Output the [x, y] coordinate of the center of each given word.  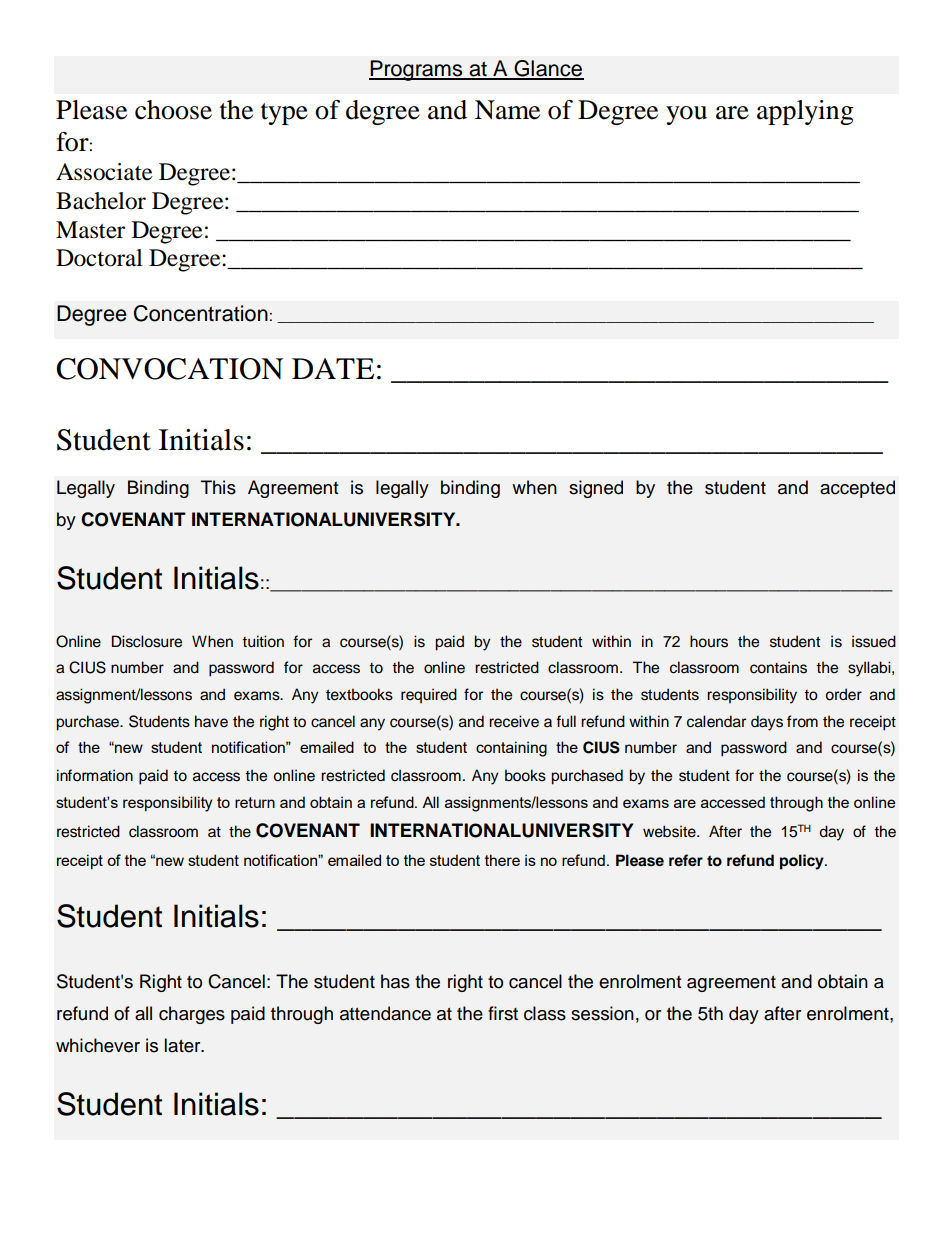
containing [511, 749]
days [767, 723]
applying [805, 112]
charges [192, 1015]
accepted [857, 489]
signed [596, 489]
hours [709, 641]
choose [173, 110]
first [503, 1013]
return [255, 802]
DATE [333, 368]
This [218, 487]
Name [507, 110]
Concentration [201, 313]
